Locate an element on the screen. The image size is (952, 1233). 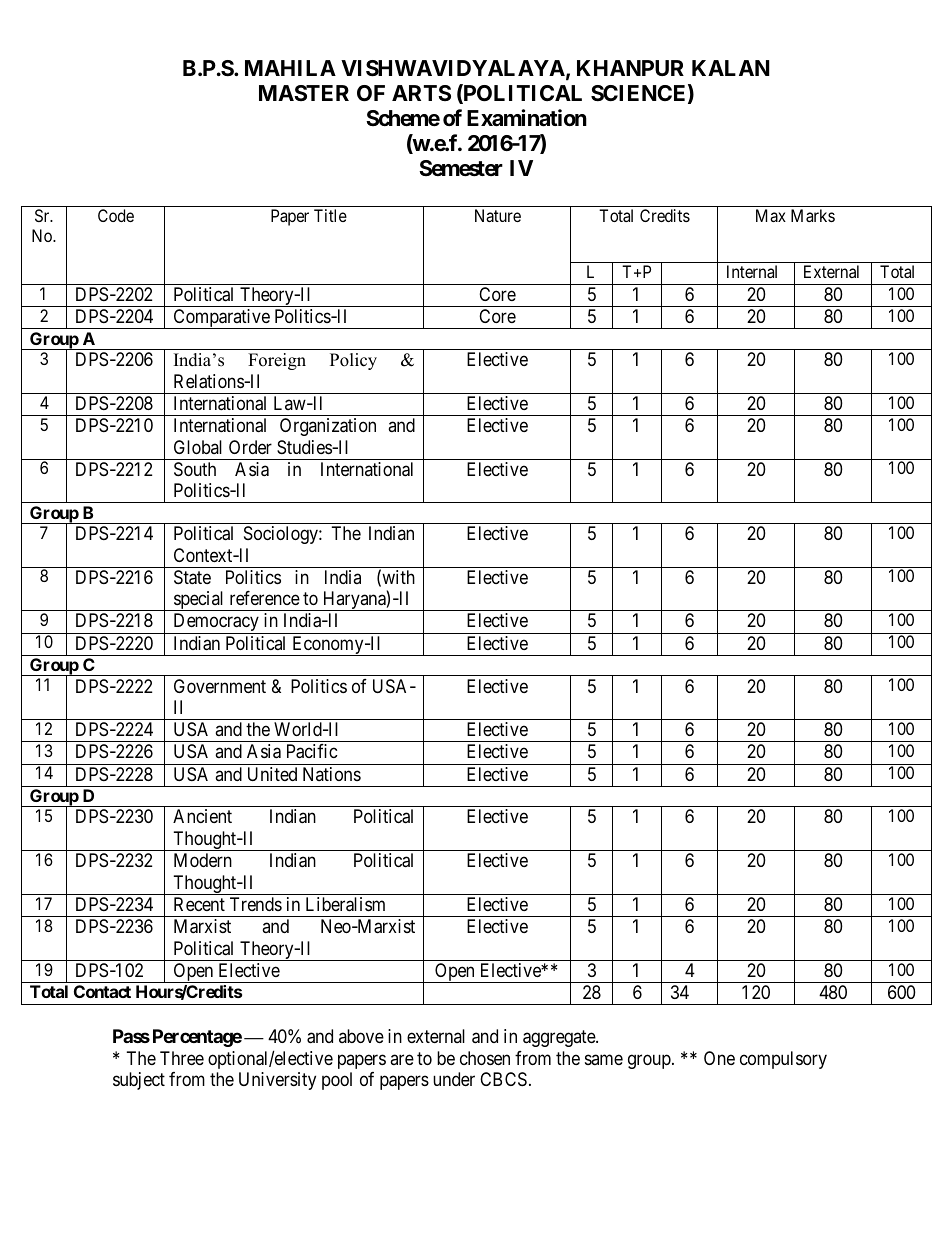
Government is located at coordinates (220, 686).
